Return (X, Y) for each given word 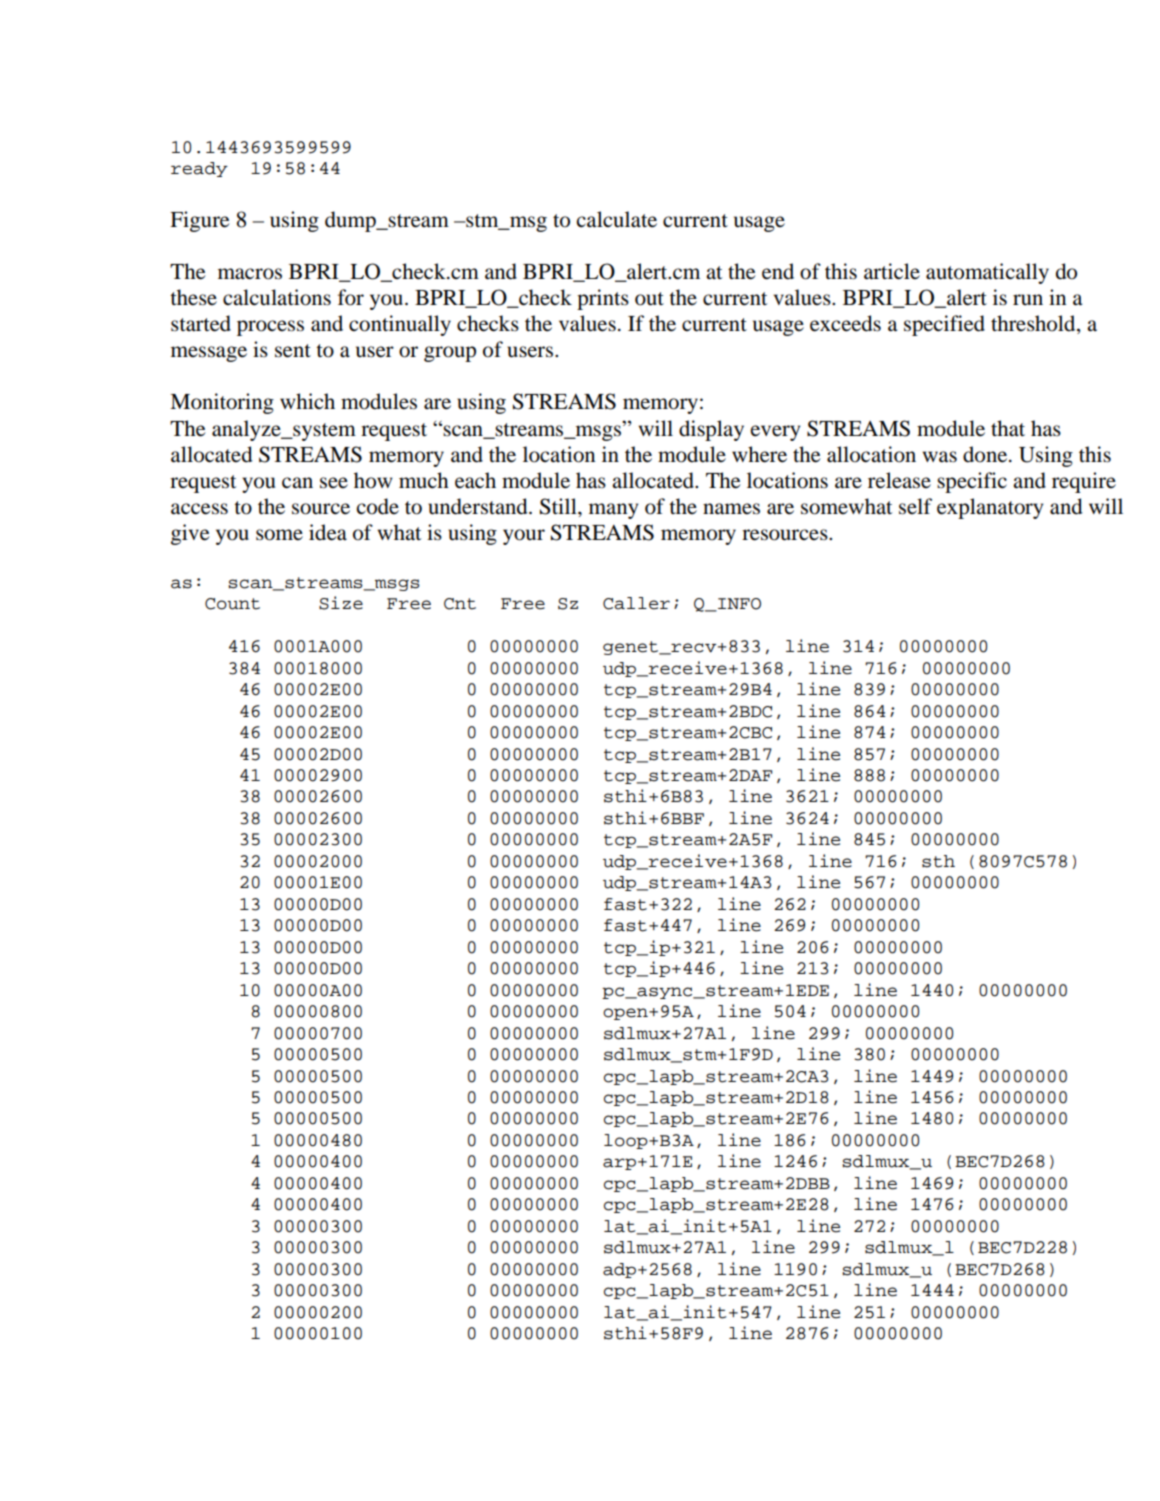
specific (972, 482)
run (1028, 299)
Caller (636, 603)
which (307, 401)
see (334, 483)
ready (199, 169)
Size (341, 603)
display (711, 430)
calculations (277, 297)
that (1008, 428)
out (649, 299)
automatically (987, 273)
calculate (617, 219)
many (613, 511)
